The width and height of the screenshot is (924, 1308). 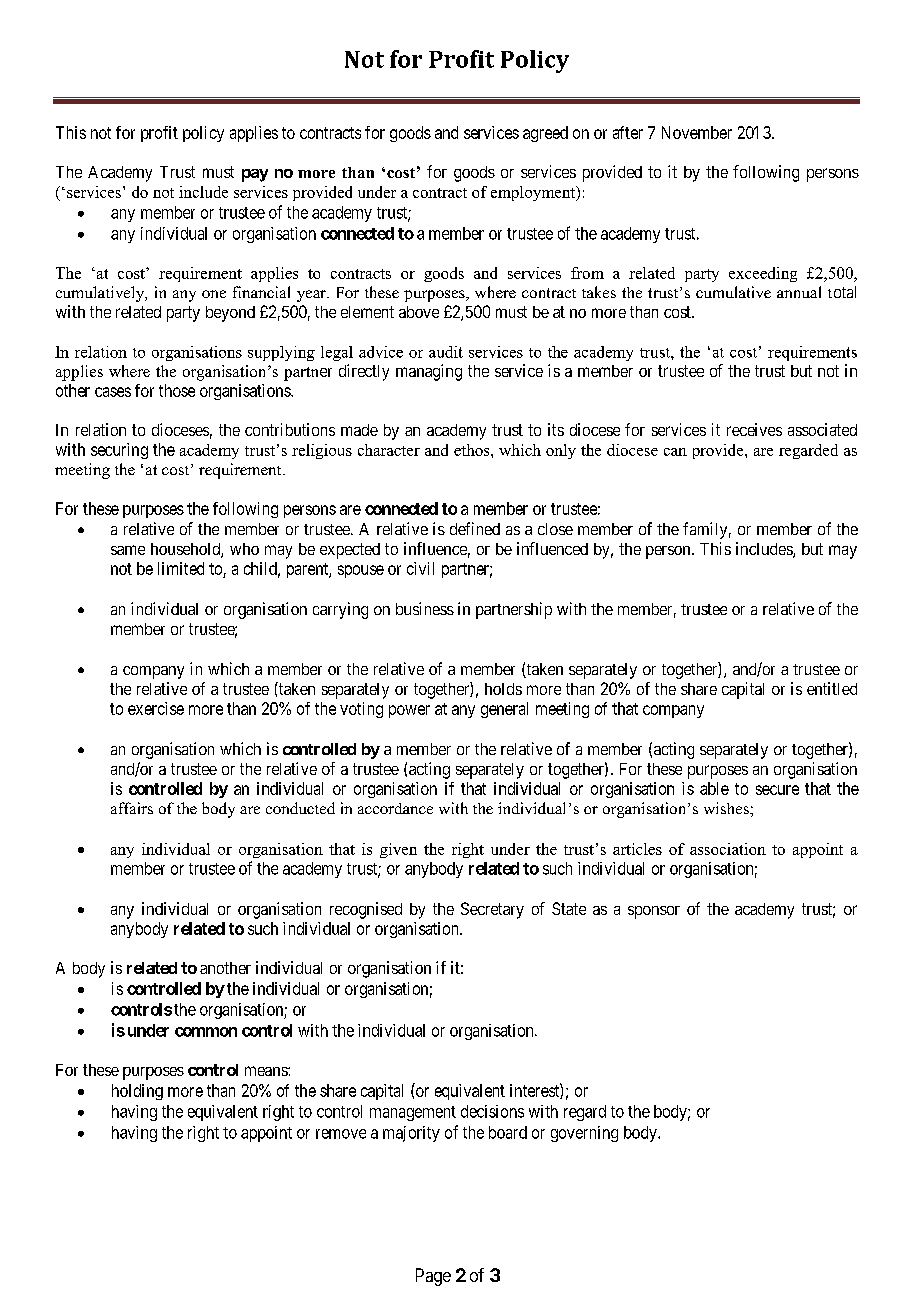 What do you see at coordinates (425, 608) in the screenshot?
I see `business` at bounding box center [425, 608].
